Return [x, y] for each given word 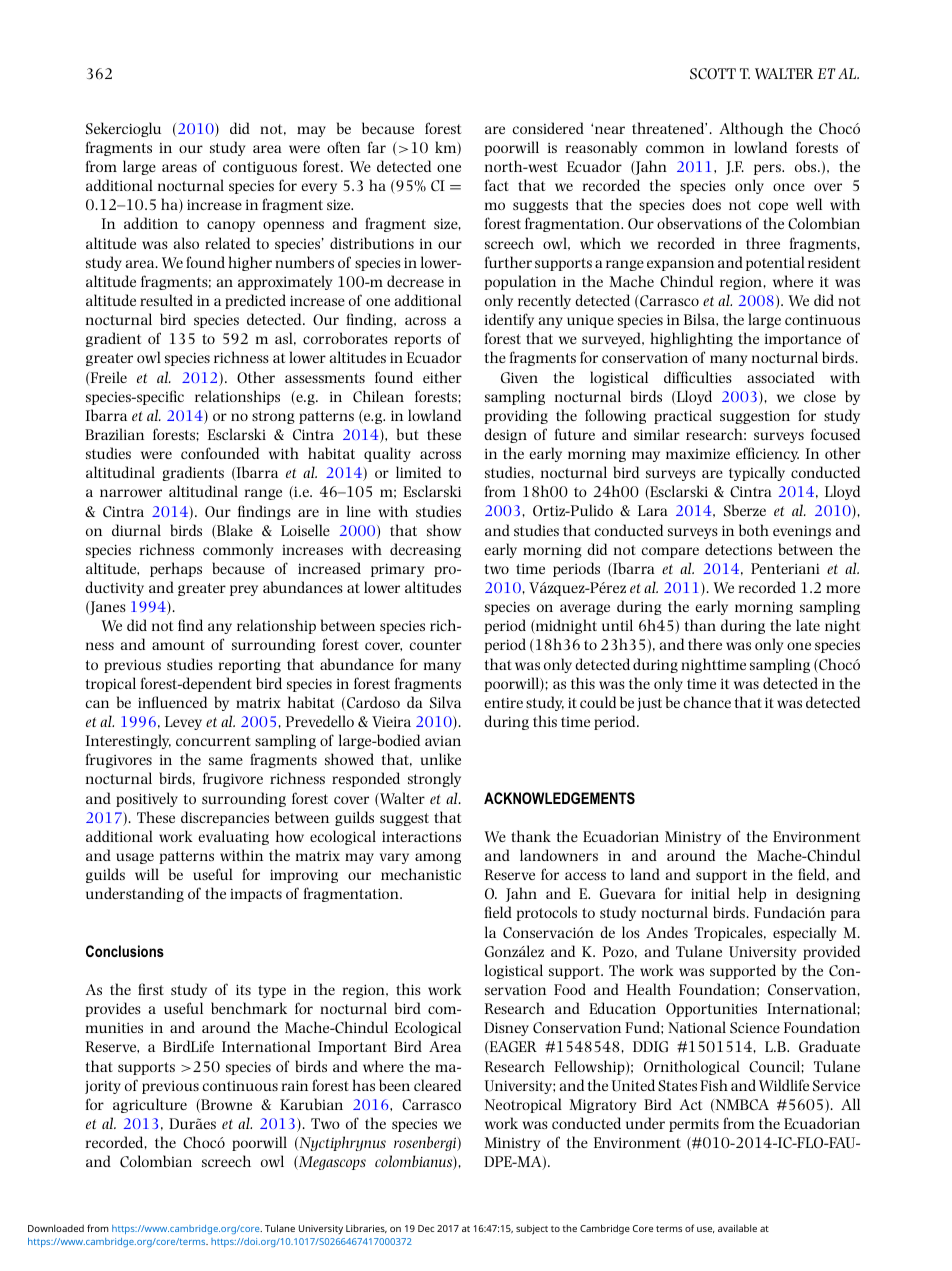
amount [178, 645]
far [377, 147]
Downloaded [56, 1228]
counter [436, 645]
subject [532, 1229]
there [705, 644]
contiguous [260, 168]
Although [751, 129]
